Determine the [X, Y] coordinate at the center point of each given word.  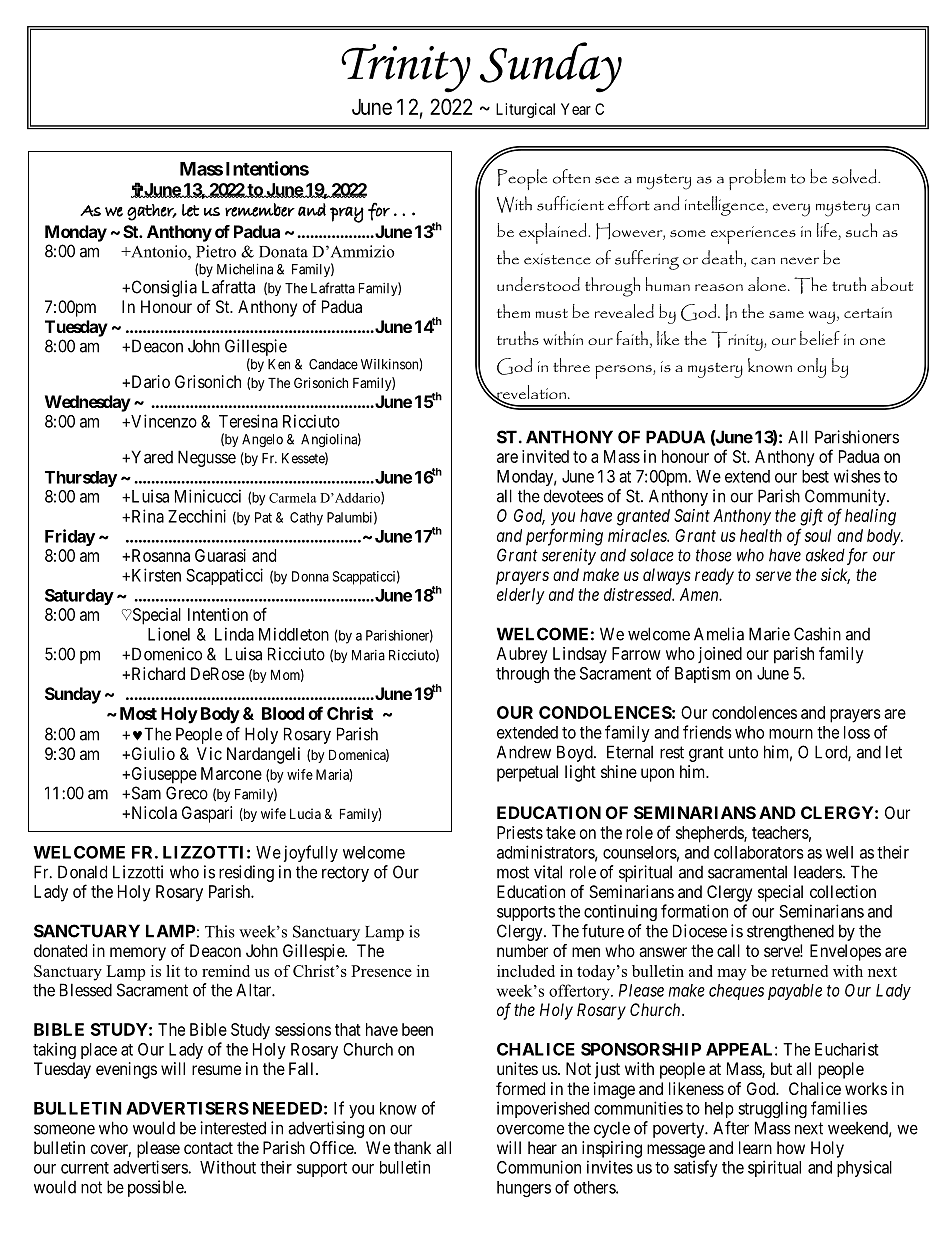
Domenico [165, 654]
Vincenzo [163, 421]
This [220, 931]
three [571, 365]
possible [156, 1188]
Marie [769, 634]
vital [548, 872]
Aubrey [522, 655]
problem [757, 179]
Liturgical [525, 110]
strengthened [790, 932]
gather [151, 212]
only [811, 368]
